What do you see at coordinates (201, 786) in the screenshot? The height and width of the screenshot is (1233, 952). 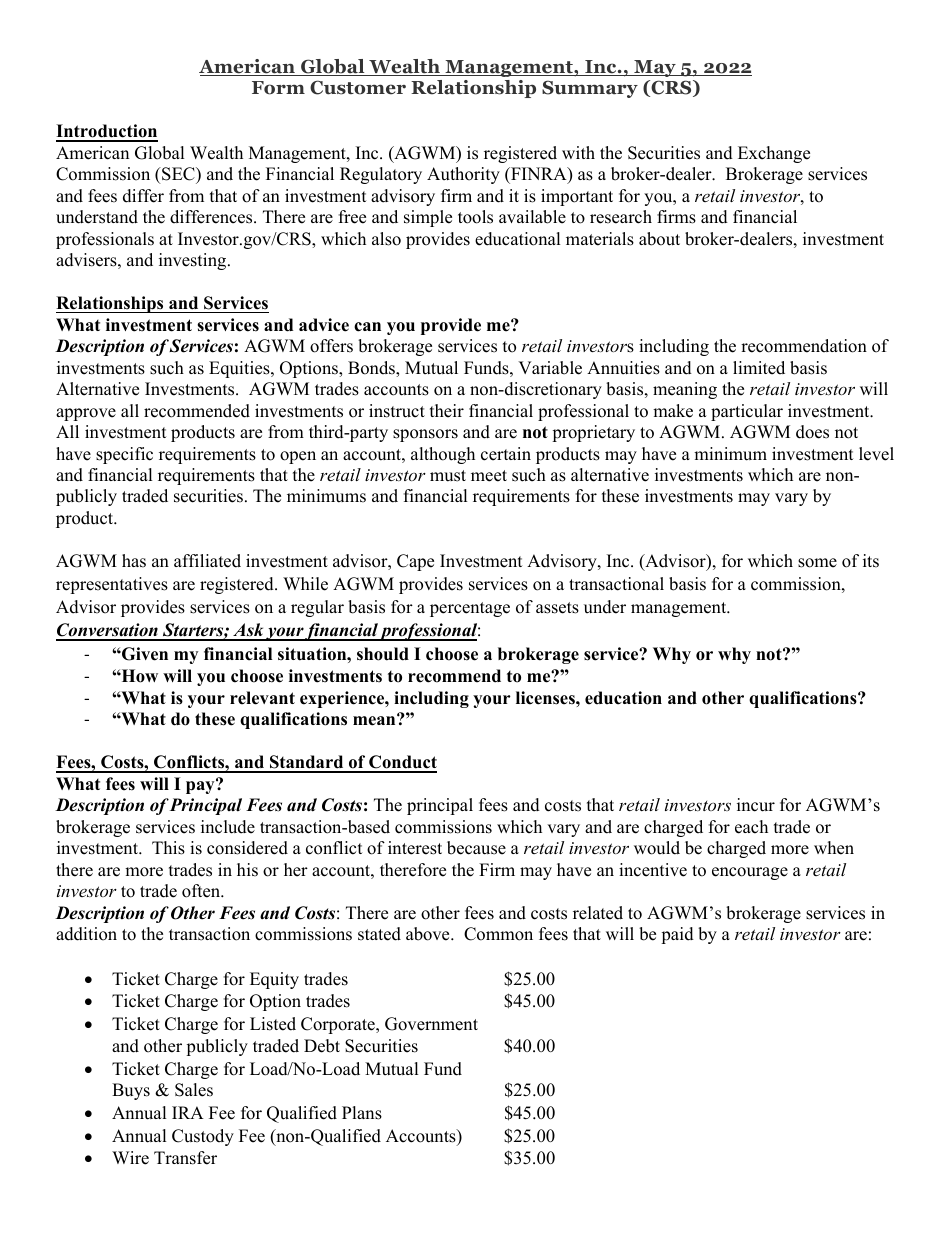 I see `pay` at bounding box center [201, 786].
